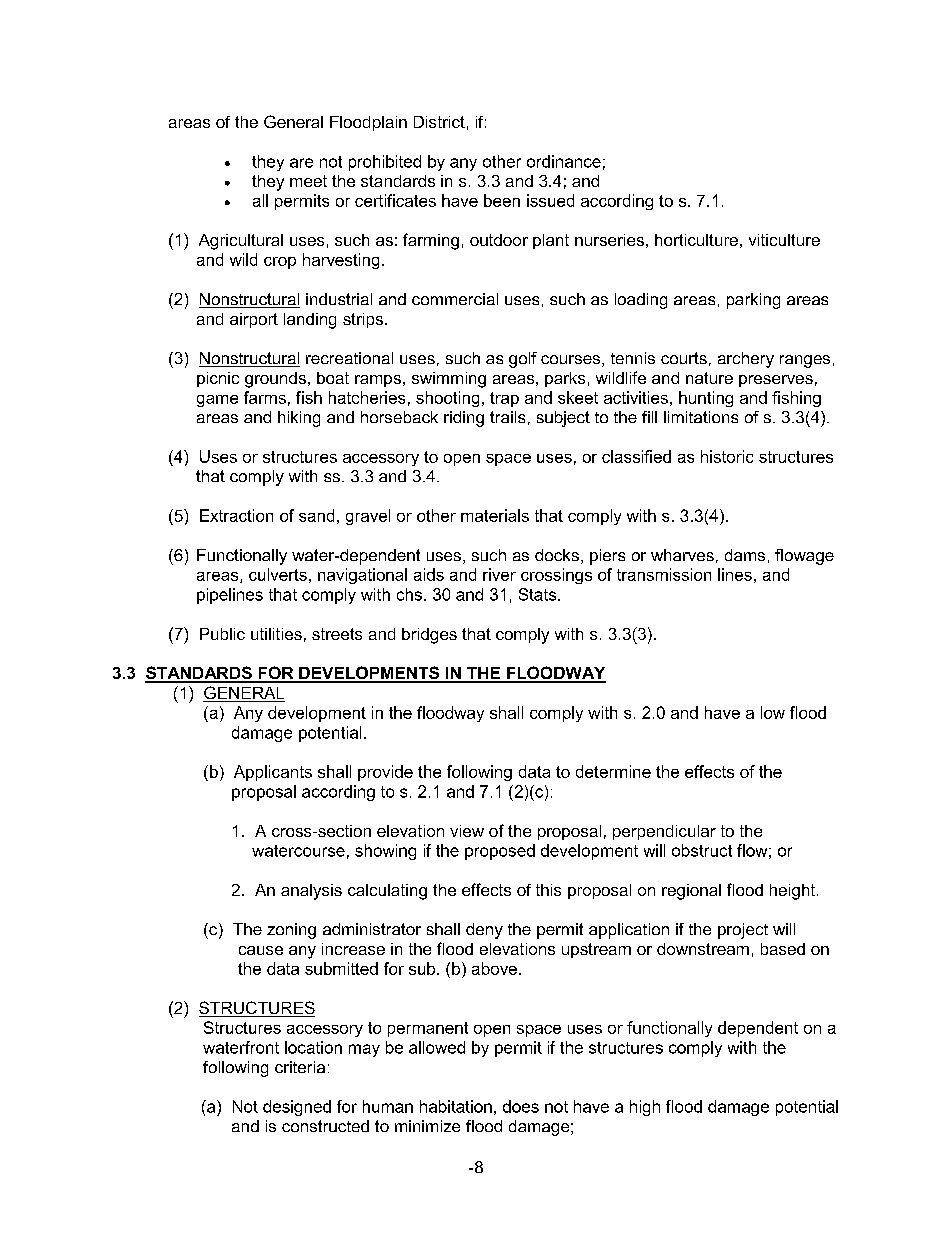 This screenshot has height=1233, width=952. Describe the element at coordinates (696, 240) in the screenshot. I see `horticulture` at that location.
